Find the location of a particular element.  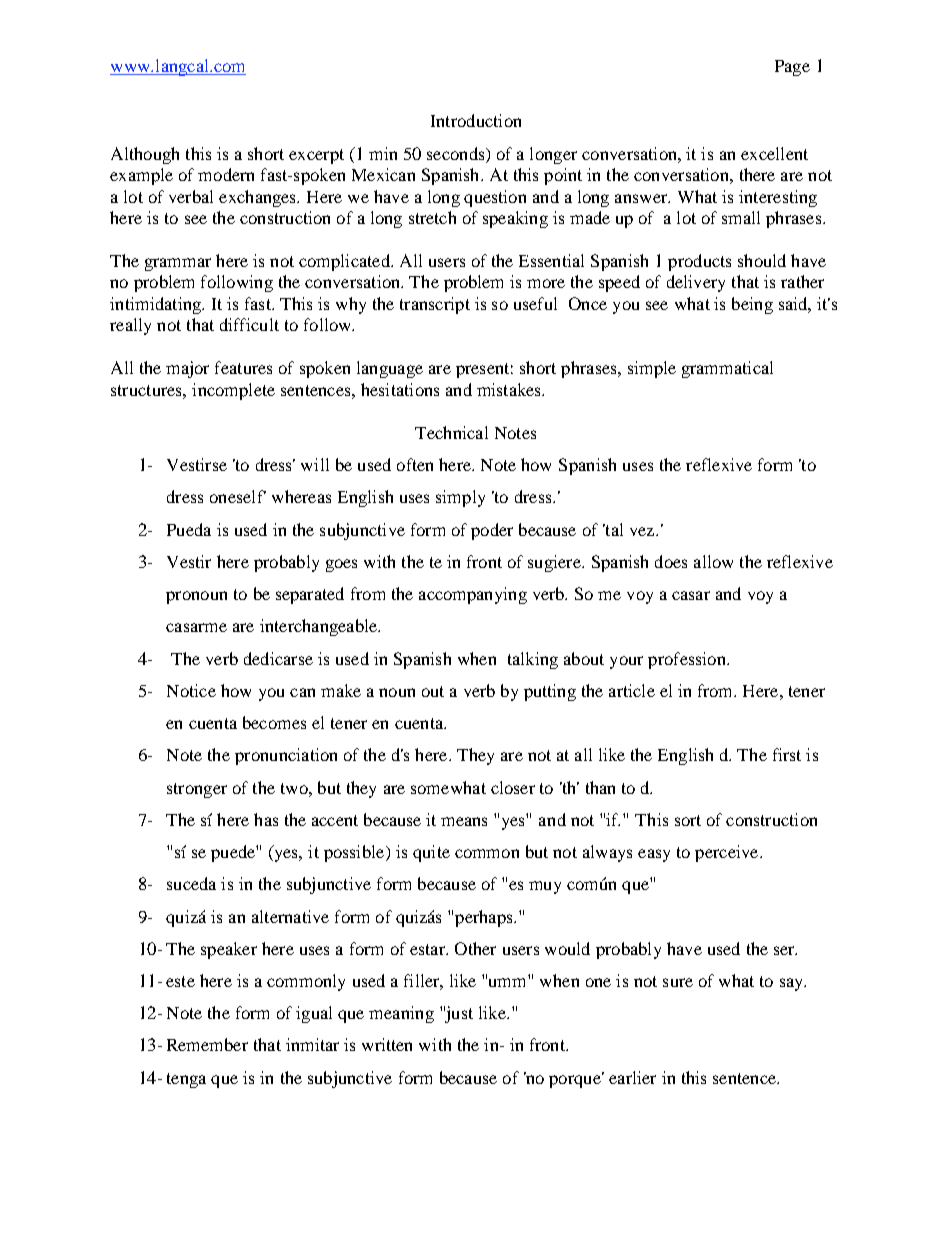

Page is located at coordinates (792, 68).
